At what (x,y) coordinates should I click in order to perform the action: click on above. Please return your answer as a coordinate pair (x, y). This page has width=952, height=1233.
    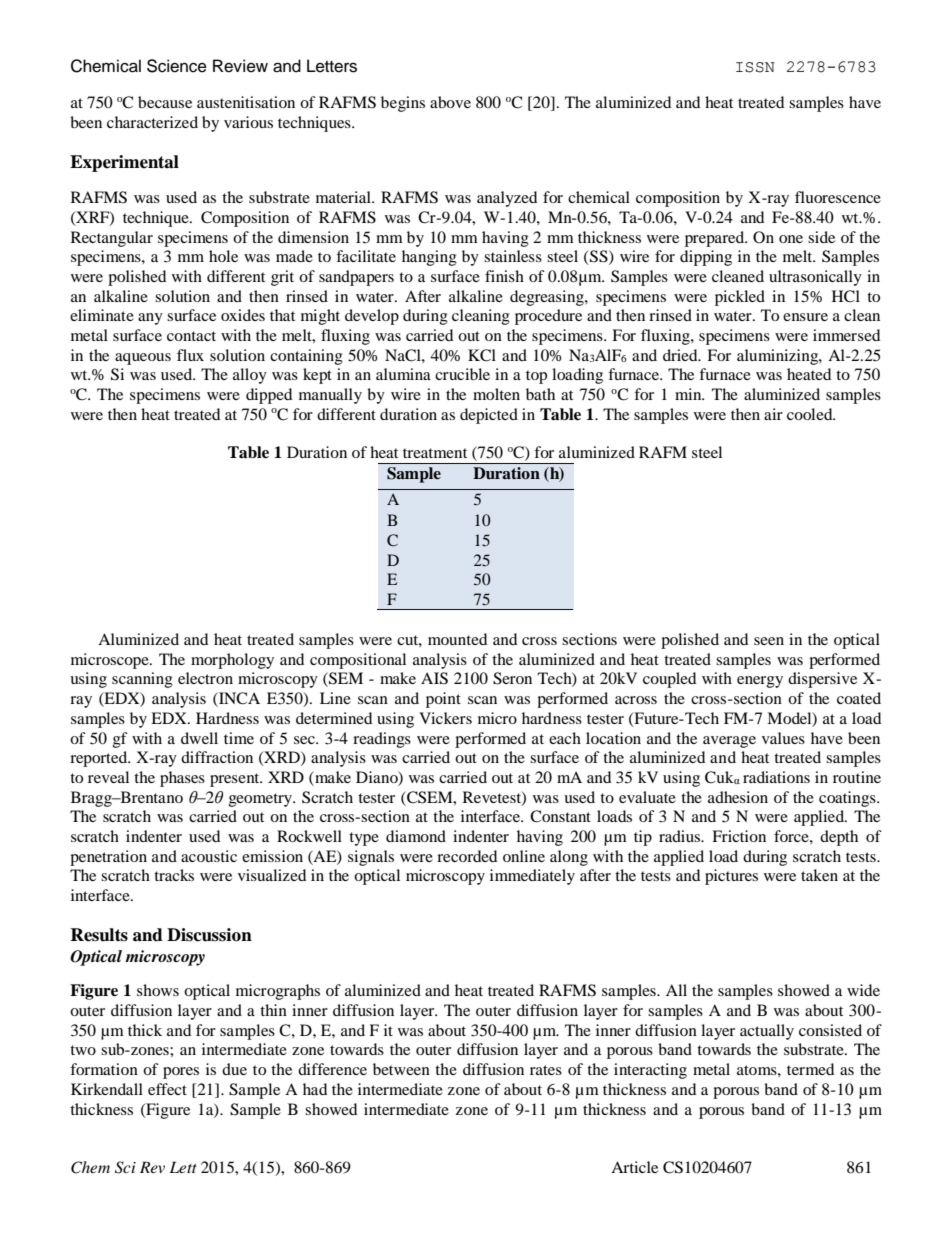
    Looking at the image, I should click on (450, 102).
